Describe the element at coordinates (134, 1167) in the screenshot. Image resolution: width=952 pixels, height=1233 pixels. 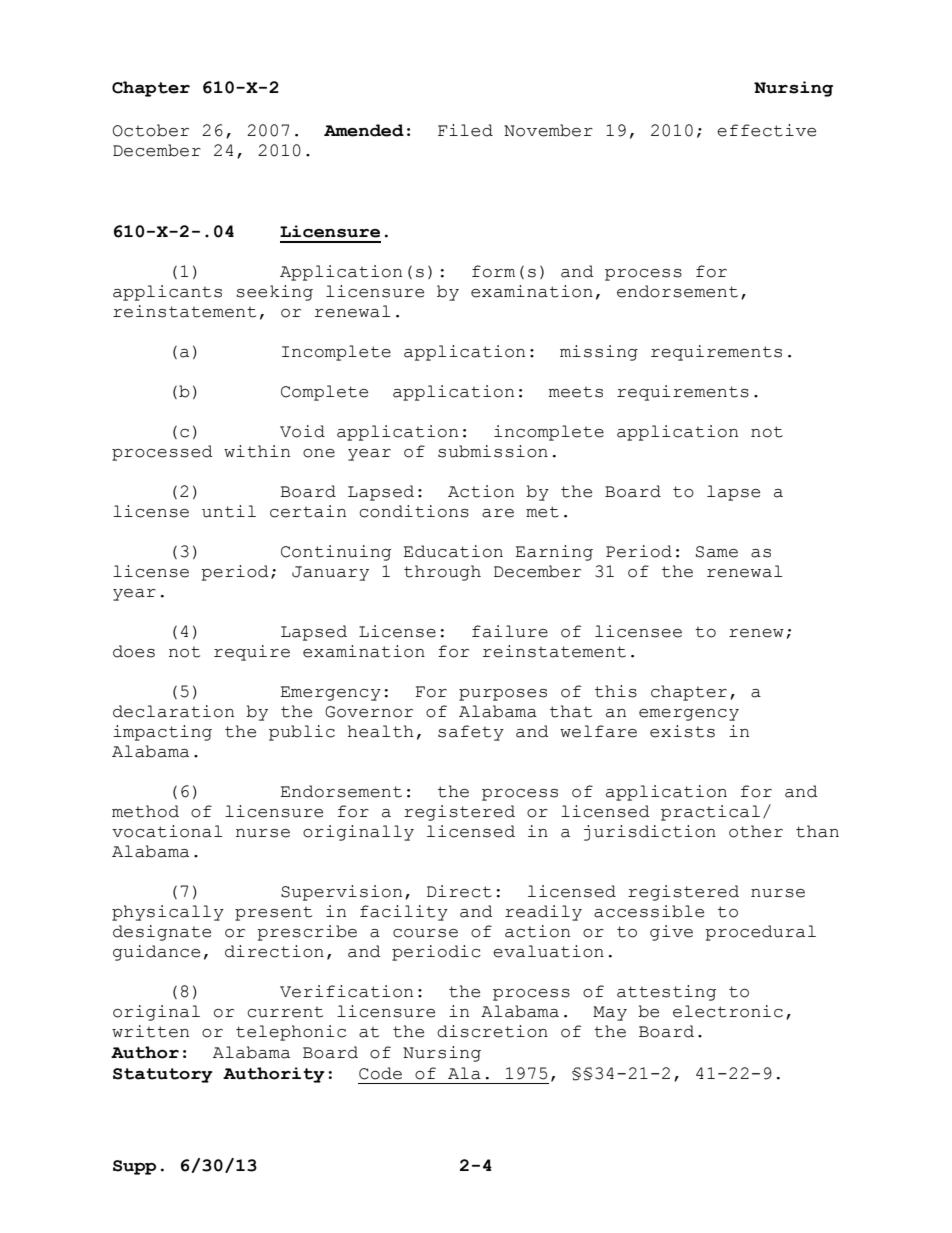
I see `Supp` at that location.
